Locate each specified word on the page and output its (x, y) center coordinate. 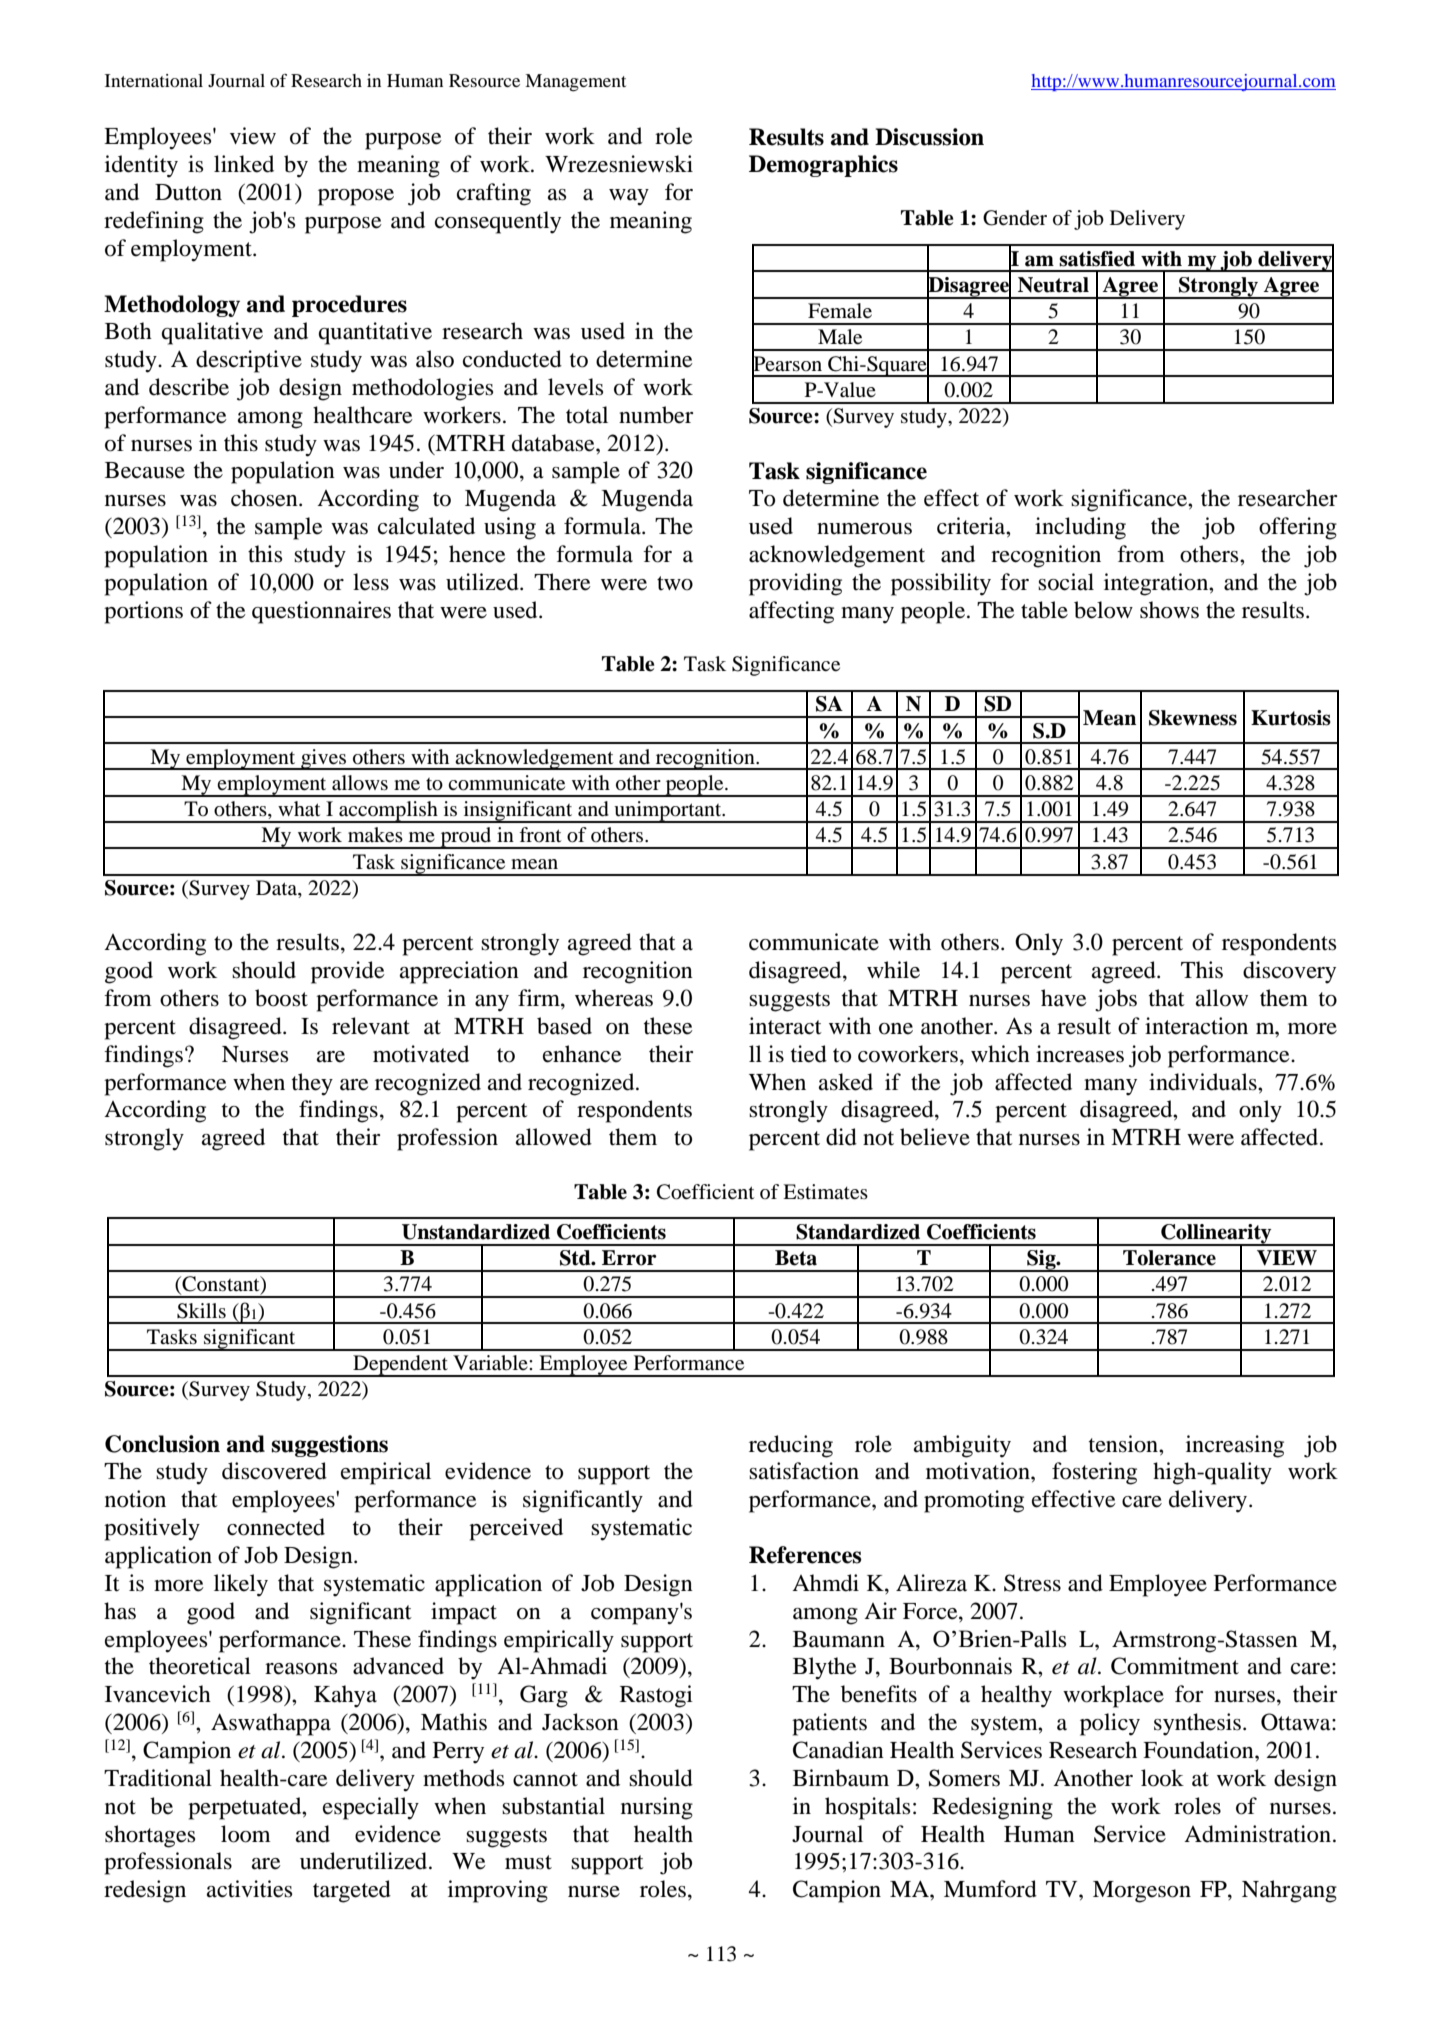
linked (244, 164)
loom (246, 1834)
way (629, 197)
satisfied (1097, 259)
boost (281, 998)
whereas (614, 998)
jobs (1116, 1000)
